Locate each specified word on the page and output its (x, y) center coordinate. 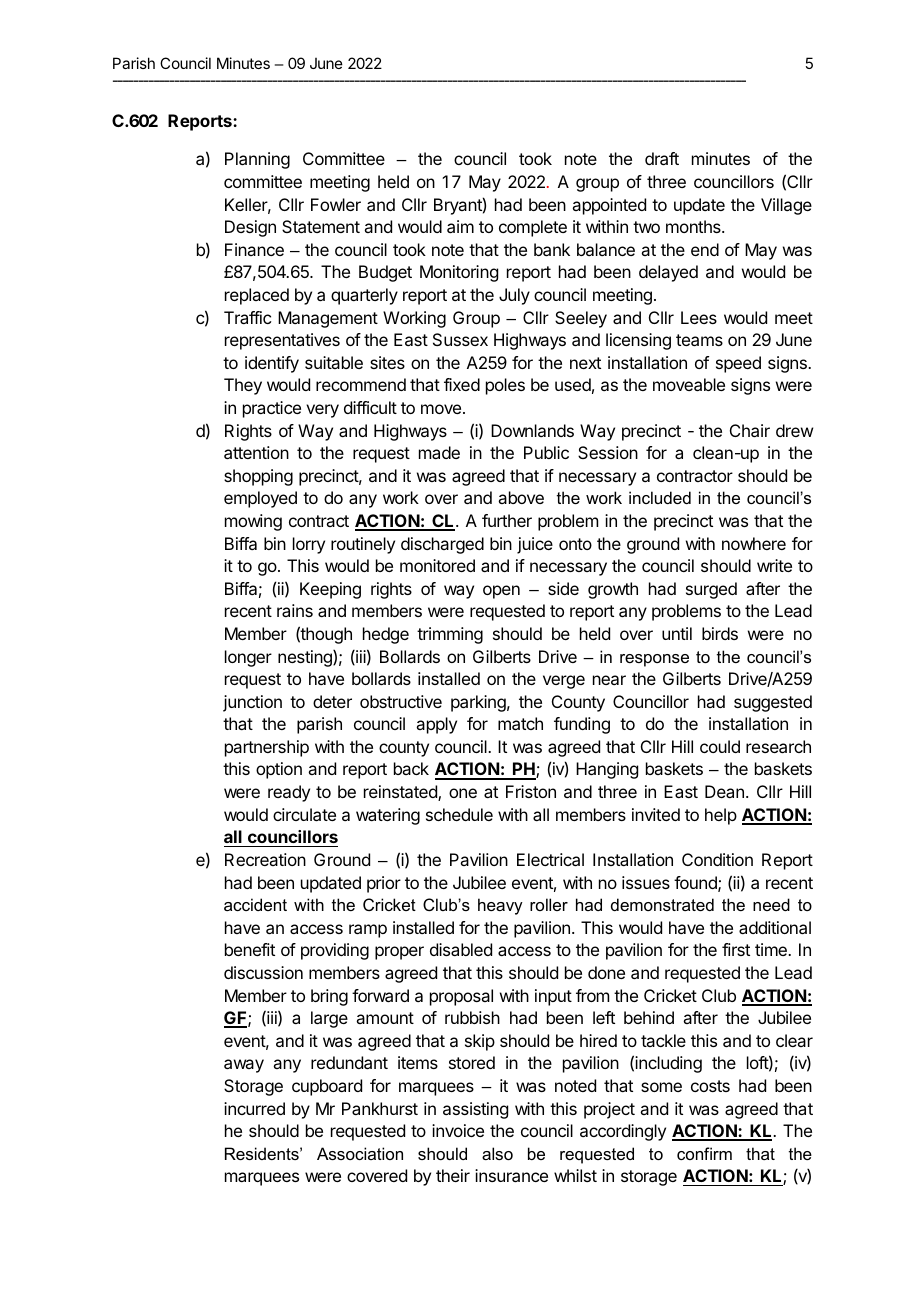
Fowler (336, 204)
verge (564, 682)
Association (360, 1153)
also (497, 1153)
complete (533, 228)
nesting (306, 658)
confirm (704, 1153)
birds (720, 633)
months (694, 226)
